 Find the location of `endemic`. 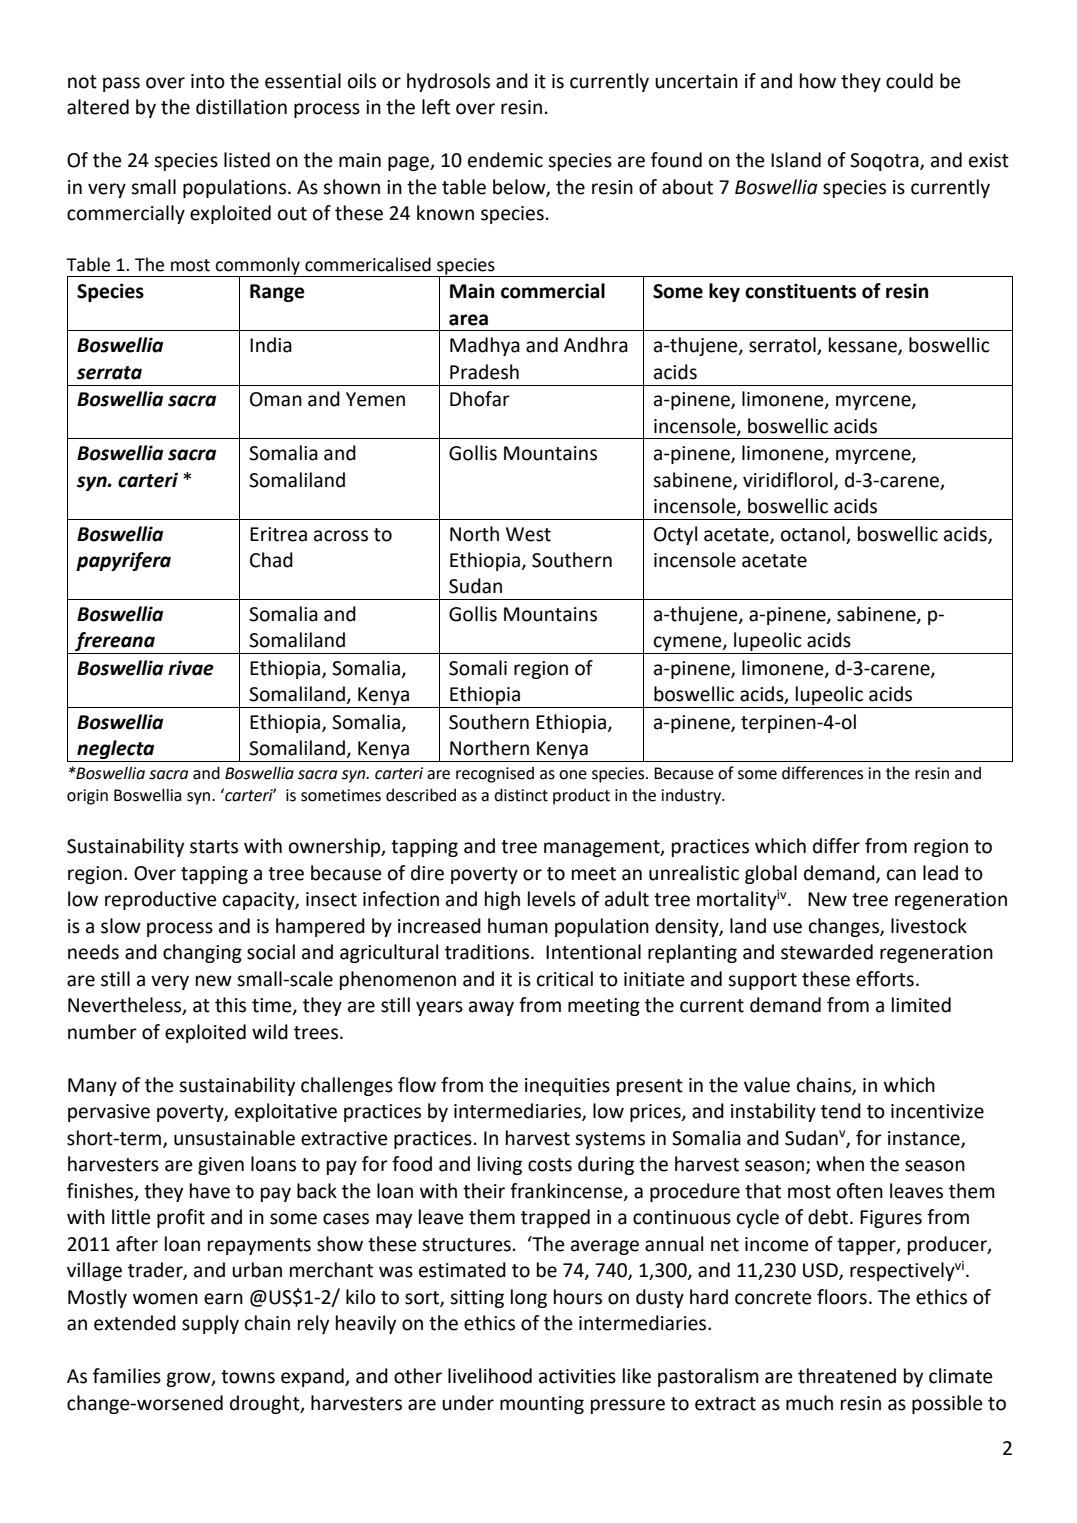

endemic is located at coordinates (505, 160).
